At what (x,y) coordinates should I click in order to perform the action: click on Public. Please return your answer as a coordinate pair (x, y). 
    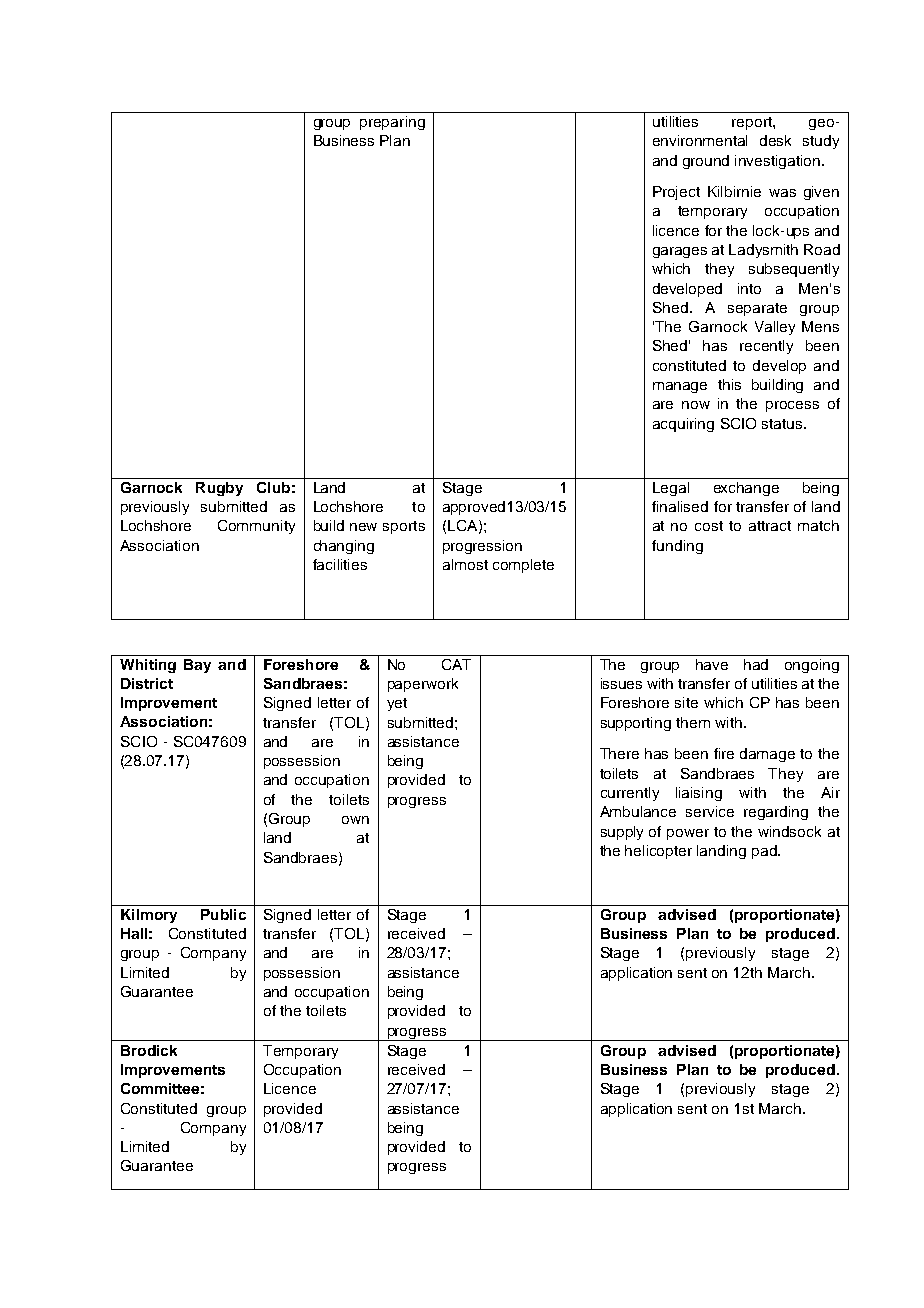
    Looking at the image, I should click on (223, 914).
